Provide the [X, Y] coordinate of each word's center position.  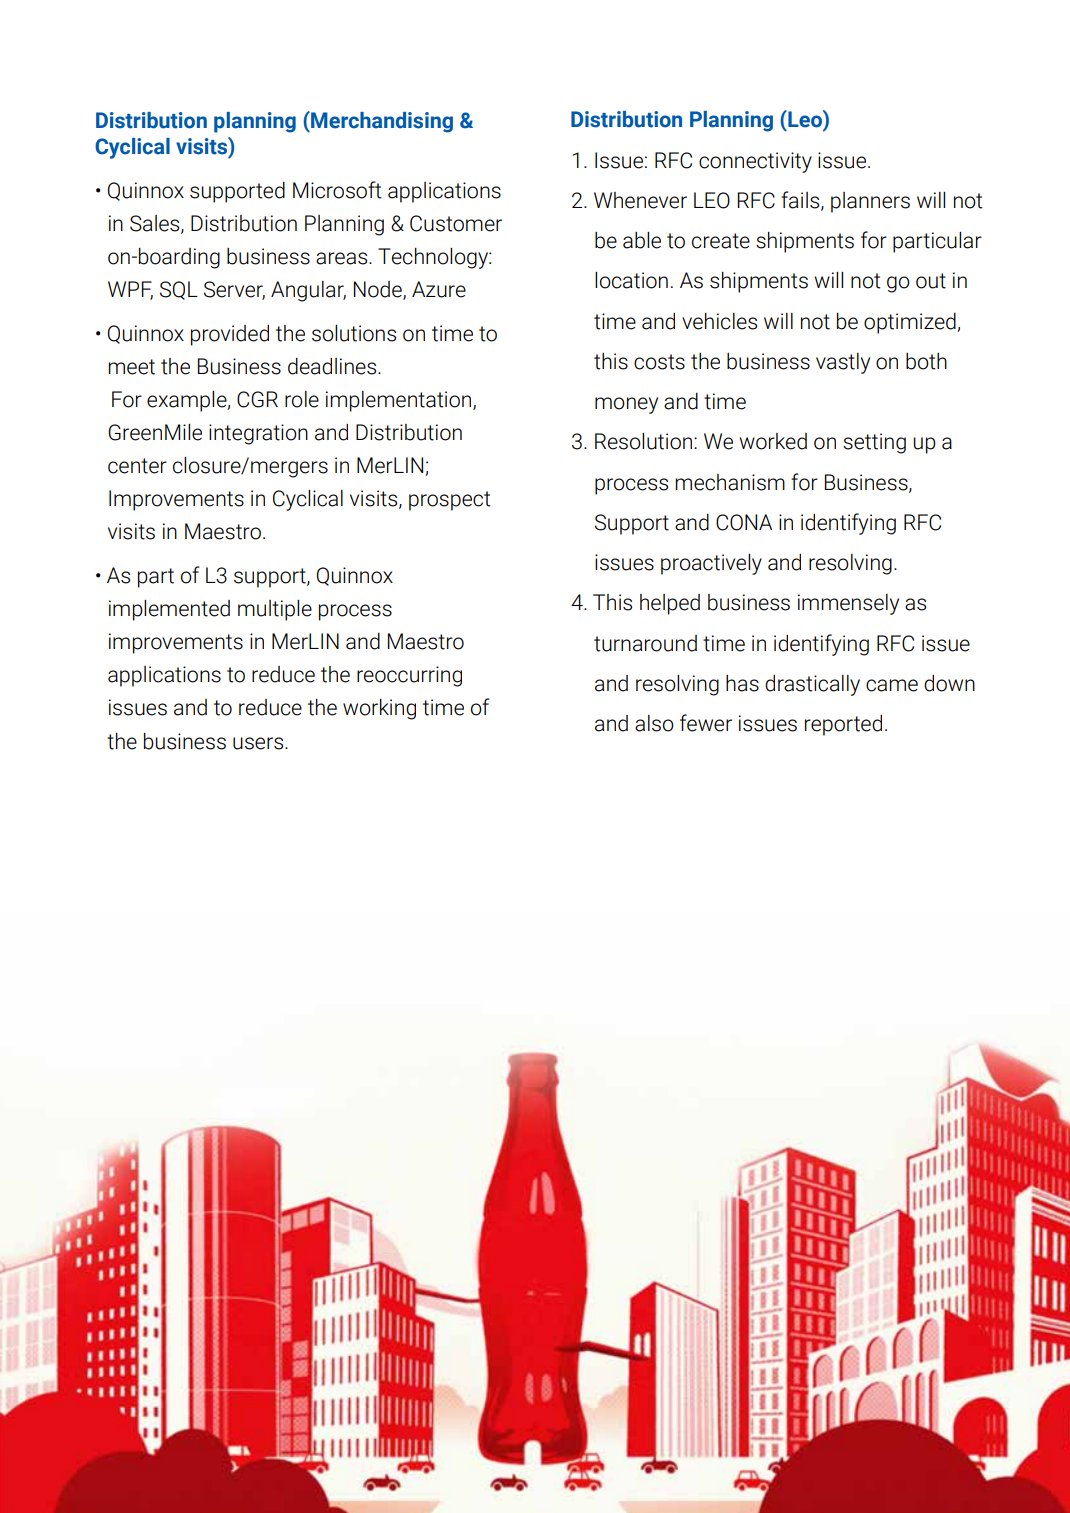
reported [843, 725]
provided [230, 335]
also [654, 723]
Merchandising [381, 122]
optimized [911, 323]
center [137, 466]
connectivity [755, 162]
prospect [450, 501]
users [259, 743]
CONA [744, 522]
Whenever [640, 200]
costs [659, 362]
